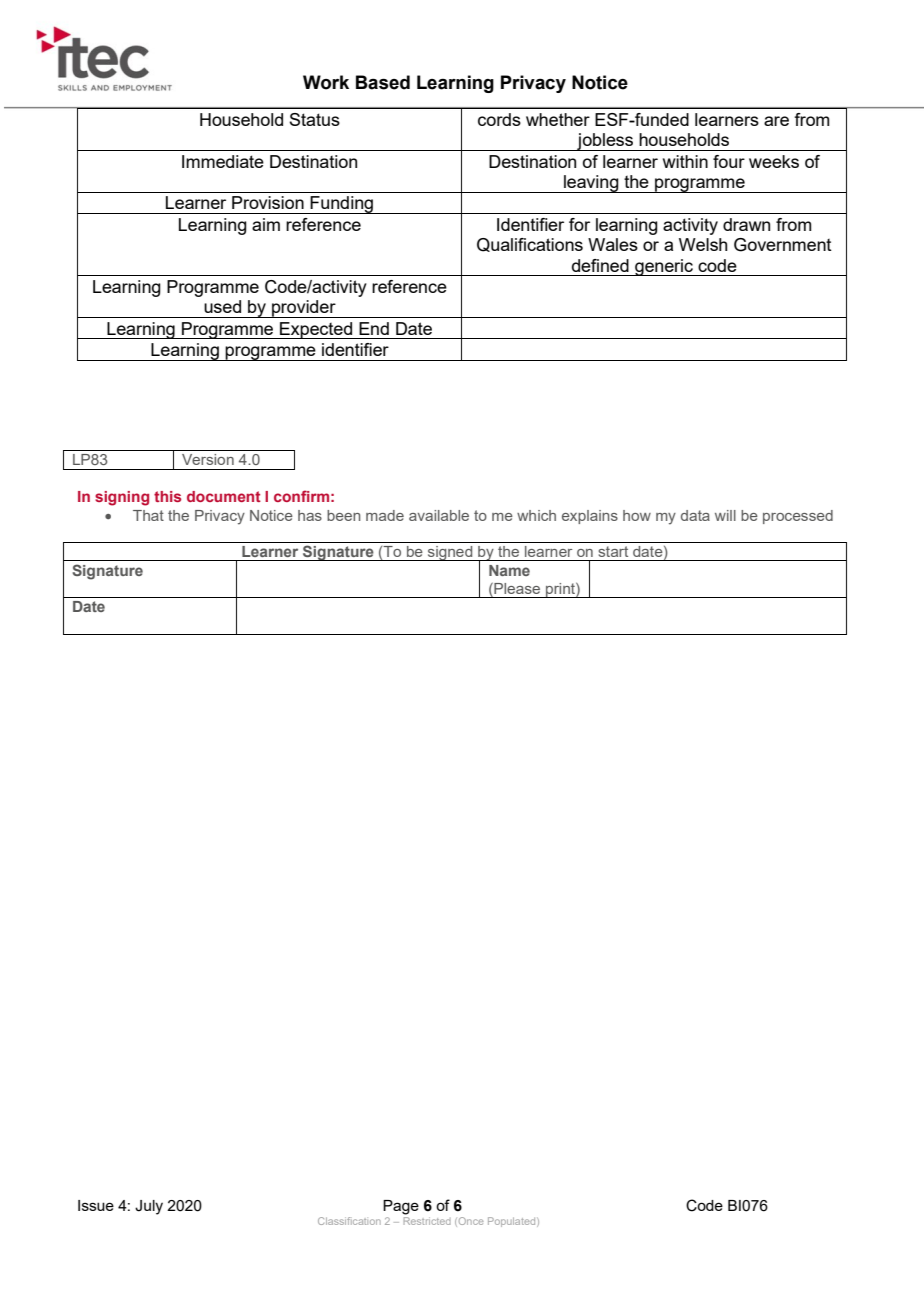 The height and width of the screenshot is (1307, 924). What do you see at coordinates (513, 1222) in the screenshot?
I see `Populated` at bounding box center [513, 1222].
